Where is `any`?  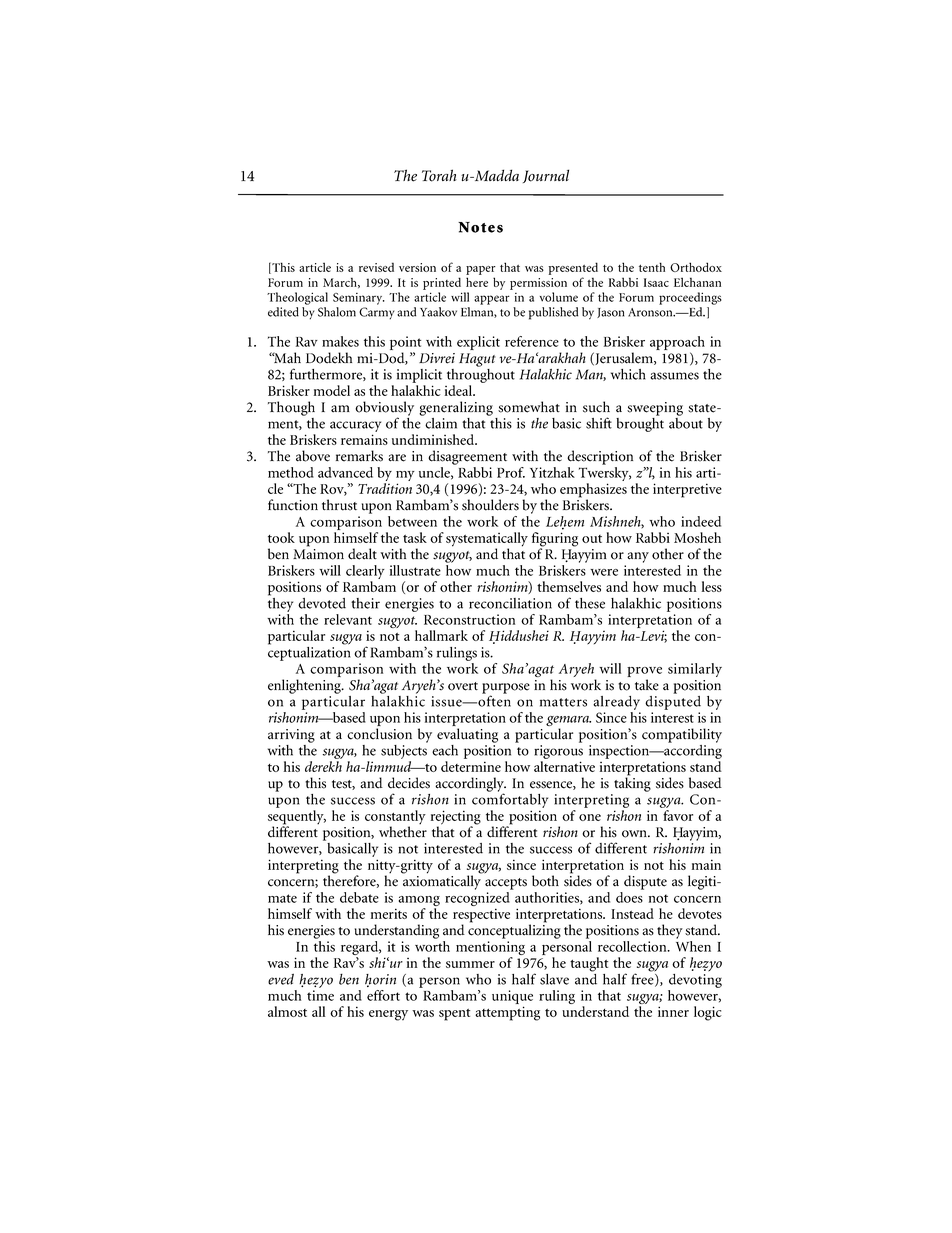
any is located at coordinates (638, 557).
